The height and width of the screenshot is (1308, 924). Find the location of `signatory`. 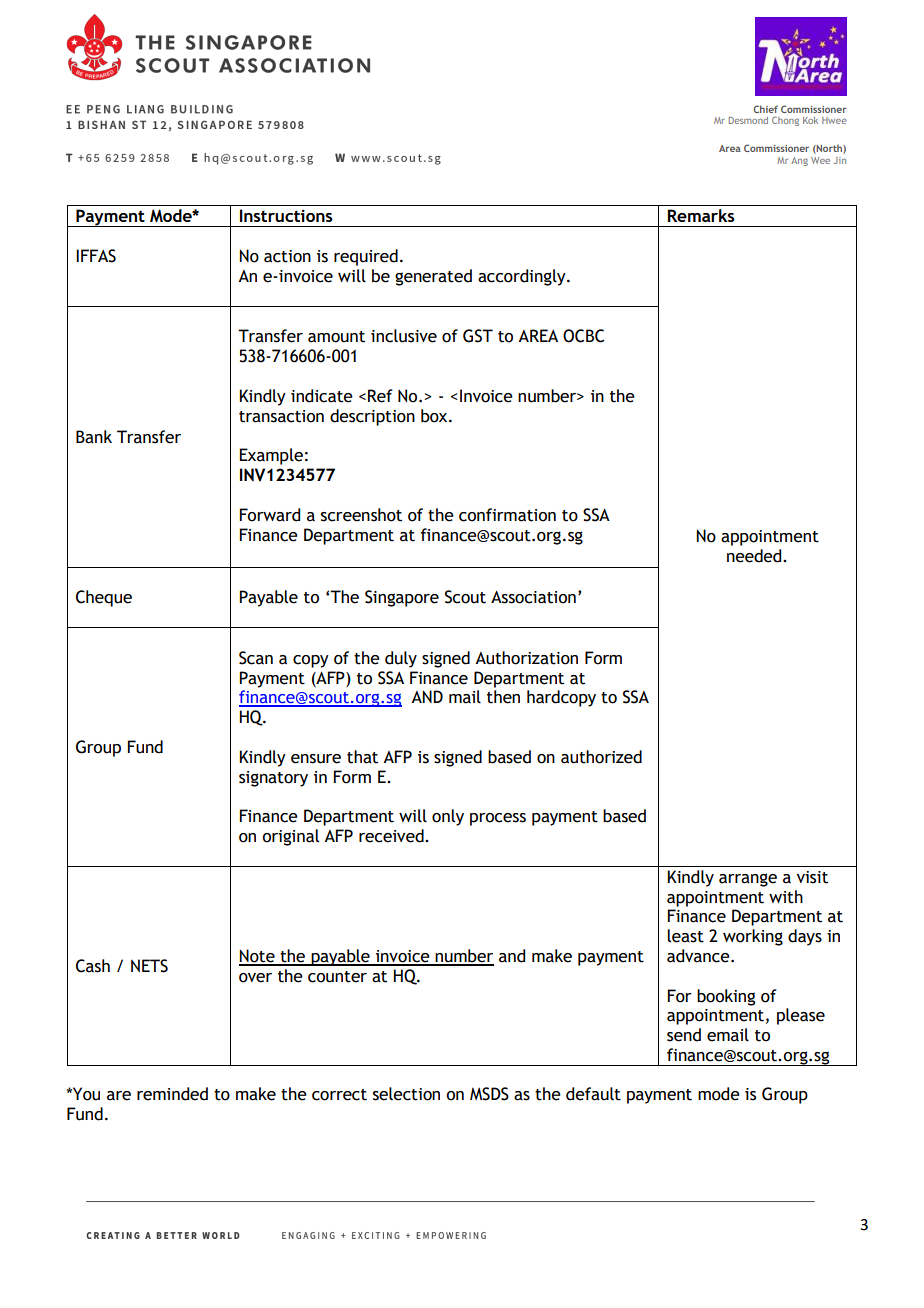

signatory is located at coordinates (273, 779).
